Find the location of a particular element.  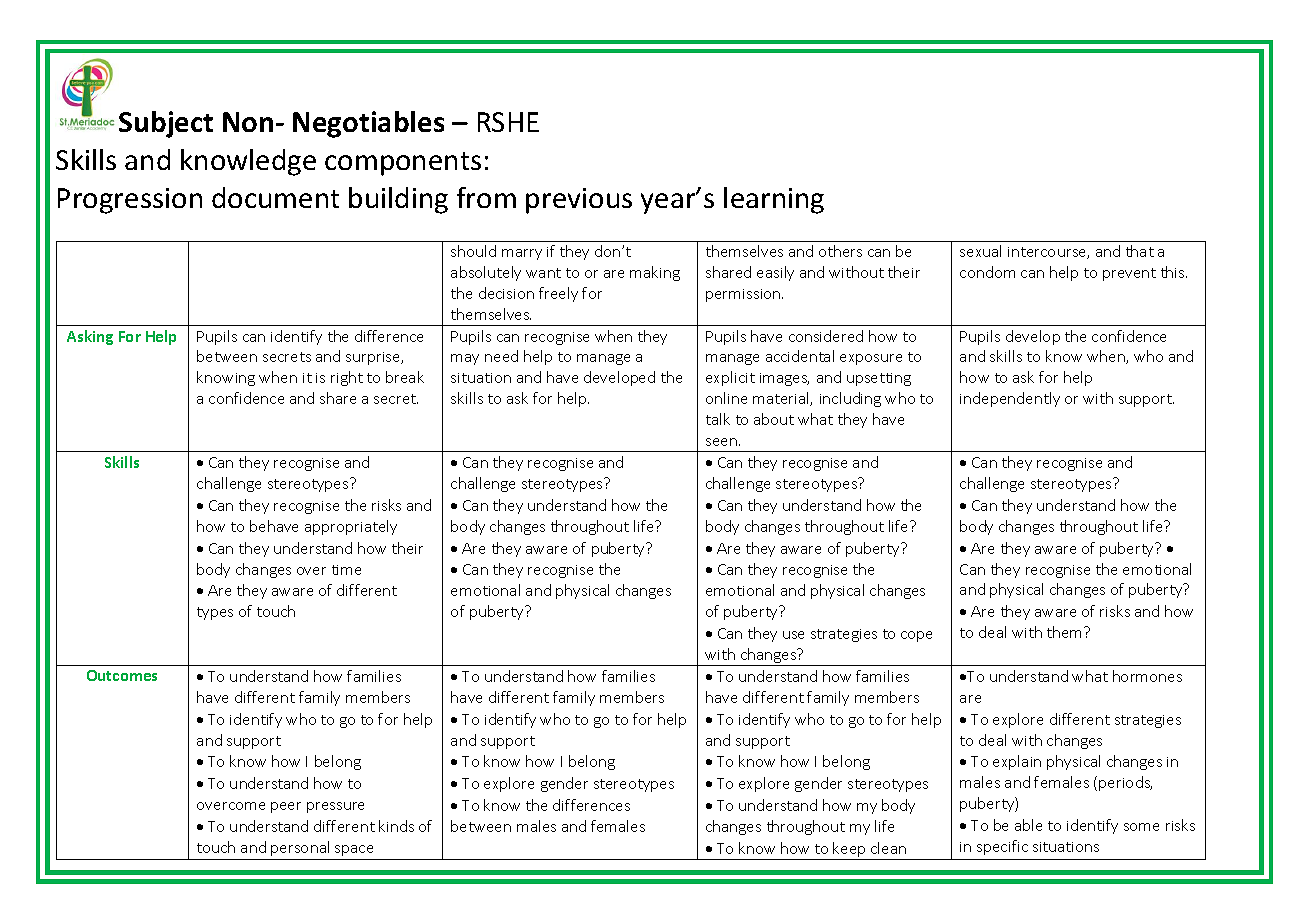

Asking is located at coordinates (90, 337).
